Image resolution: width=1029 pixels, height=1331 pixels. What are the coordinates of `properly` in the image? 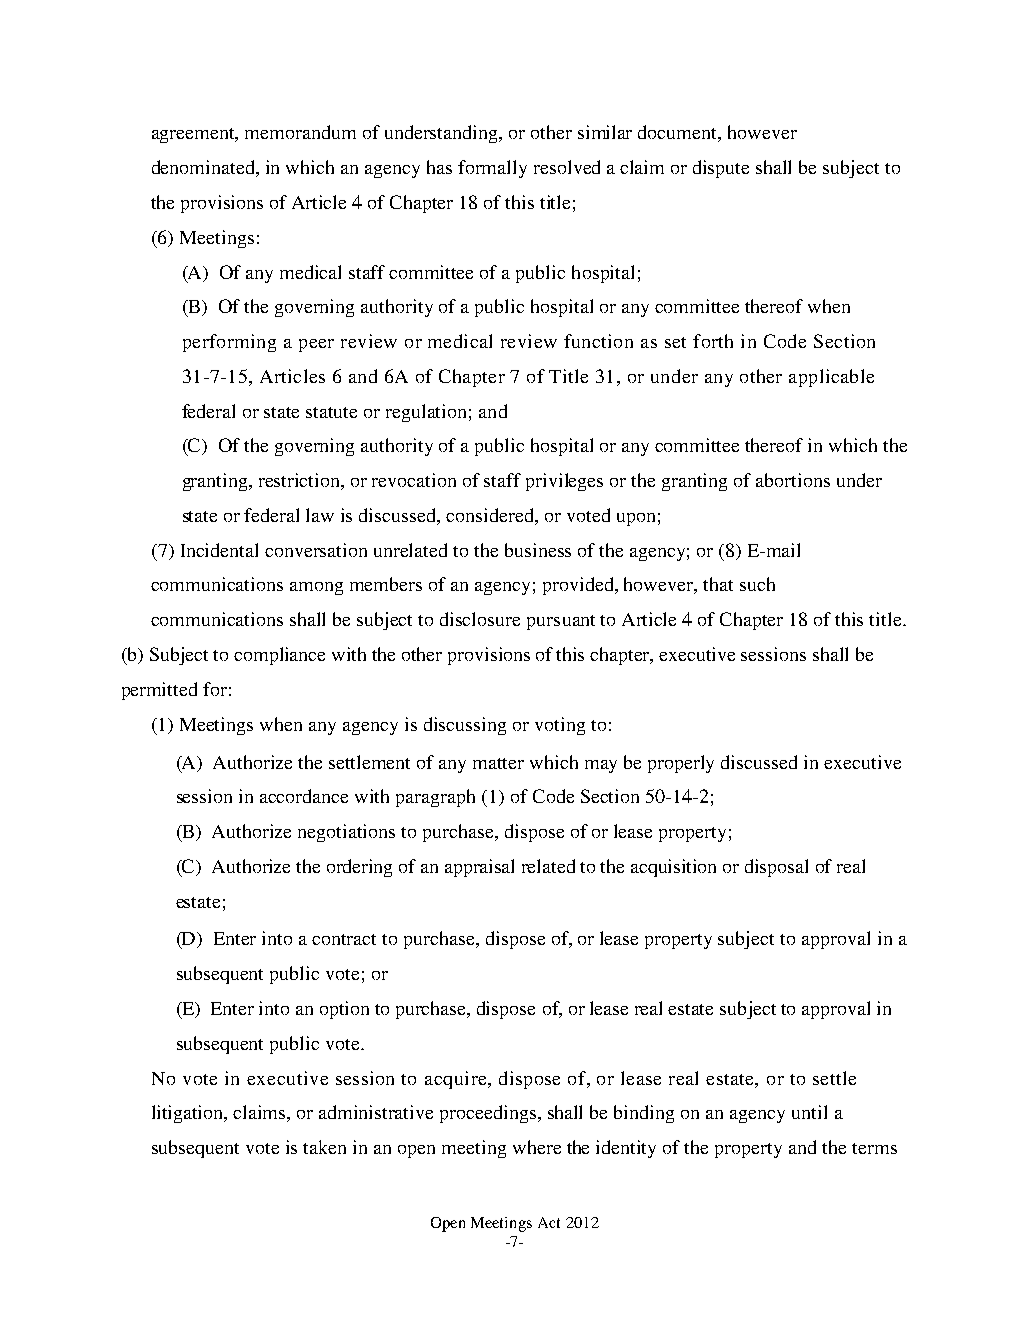 It's located at (681, 764).
